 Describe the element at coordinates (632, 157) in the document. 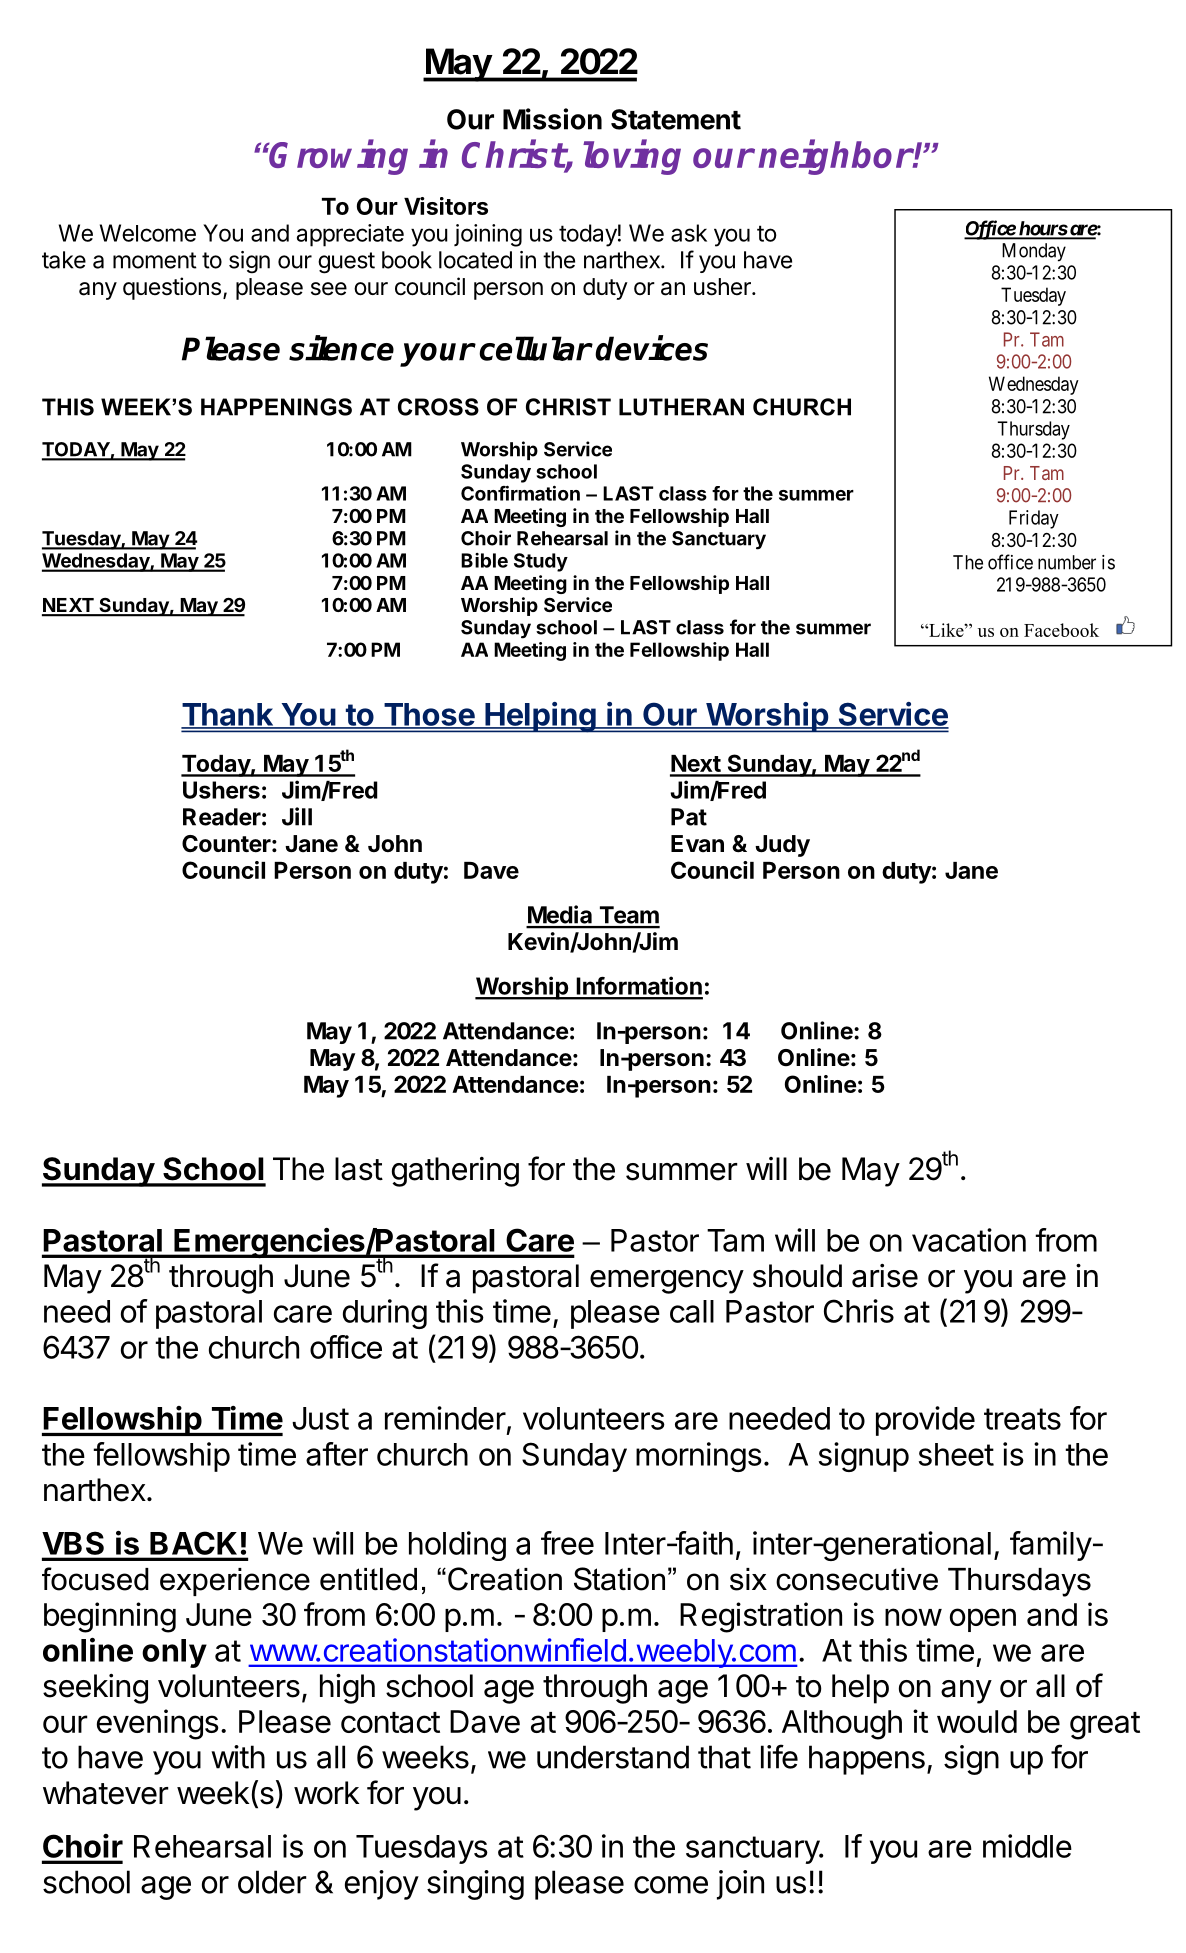

I see `loving` at that location.
